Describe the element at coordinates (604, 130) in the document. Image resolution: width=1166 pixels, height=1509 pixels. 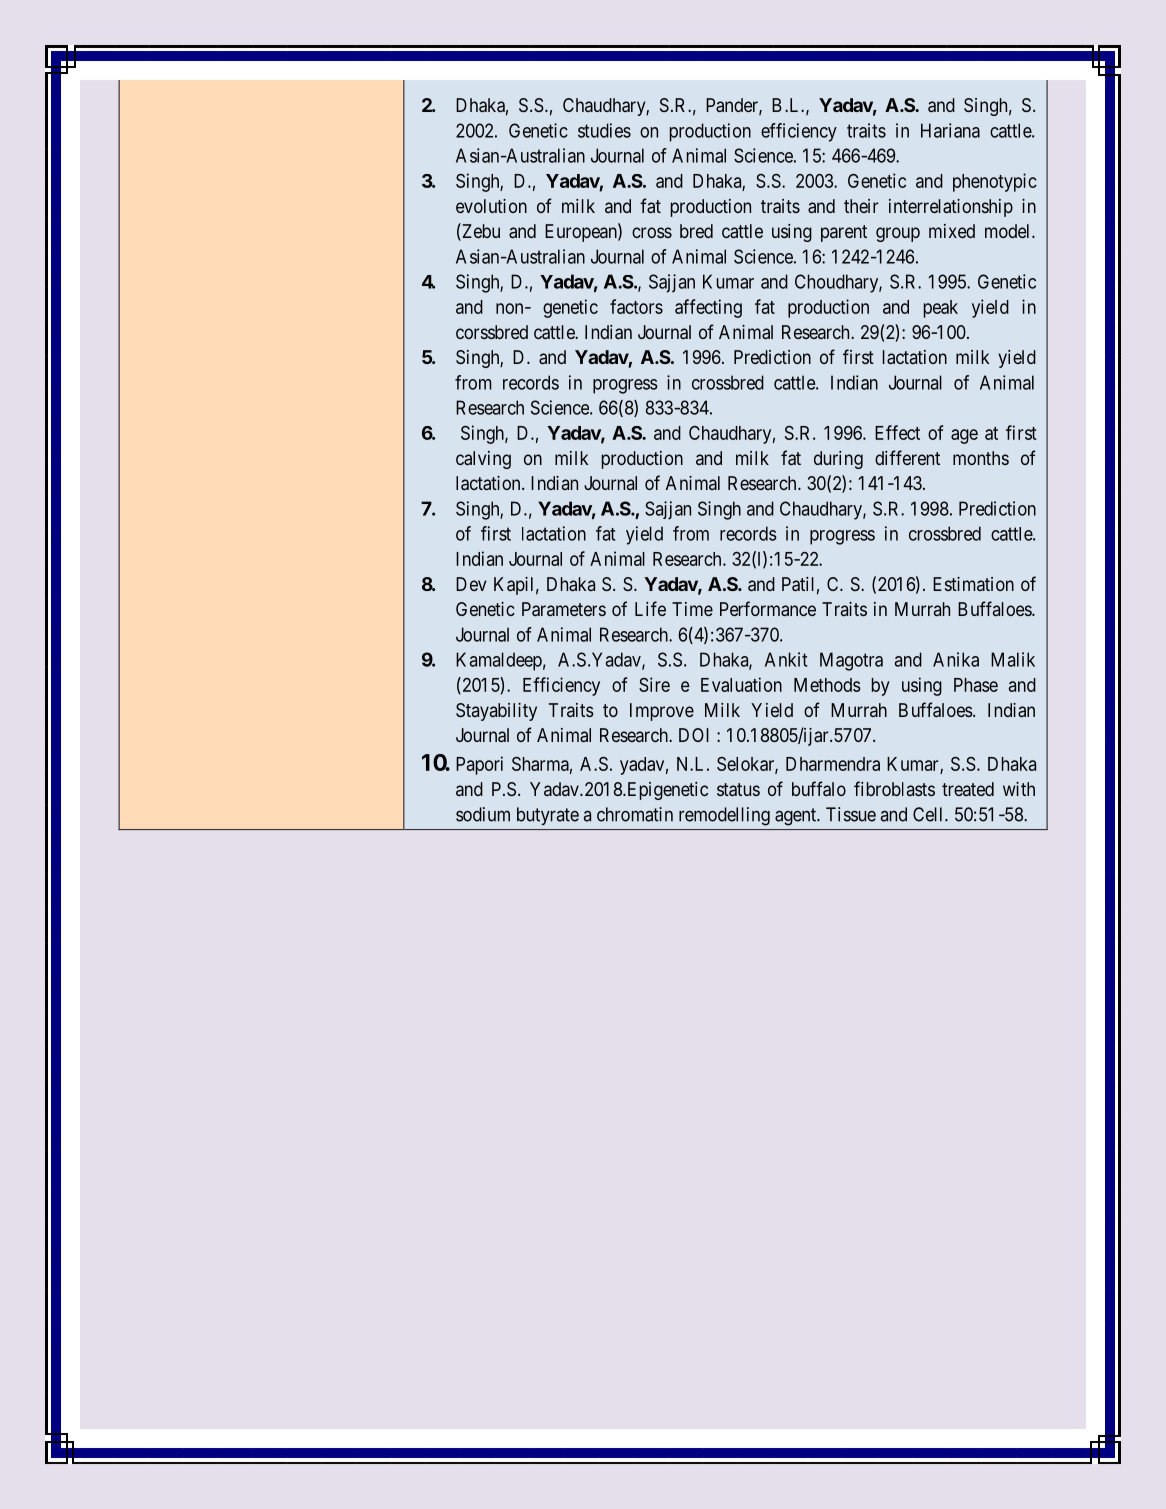
I see `studies` at that location.
